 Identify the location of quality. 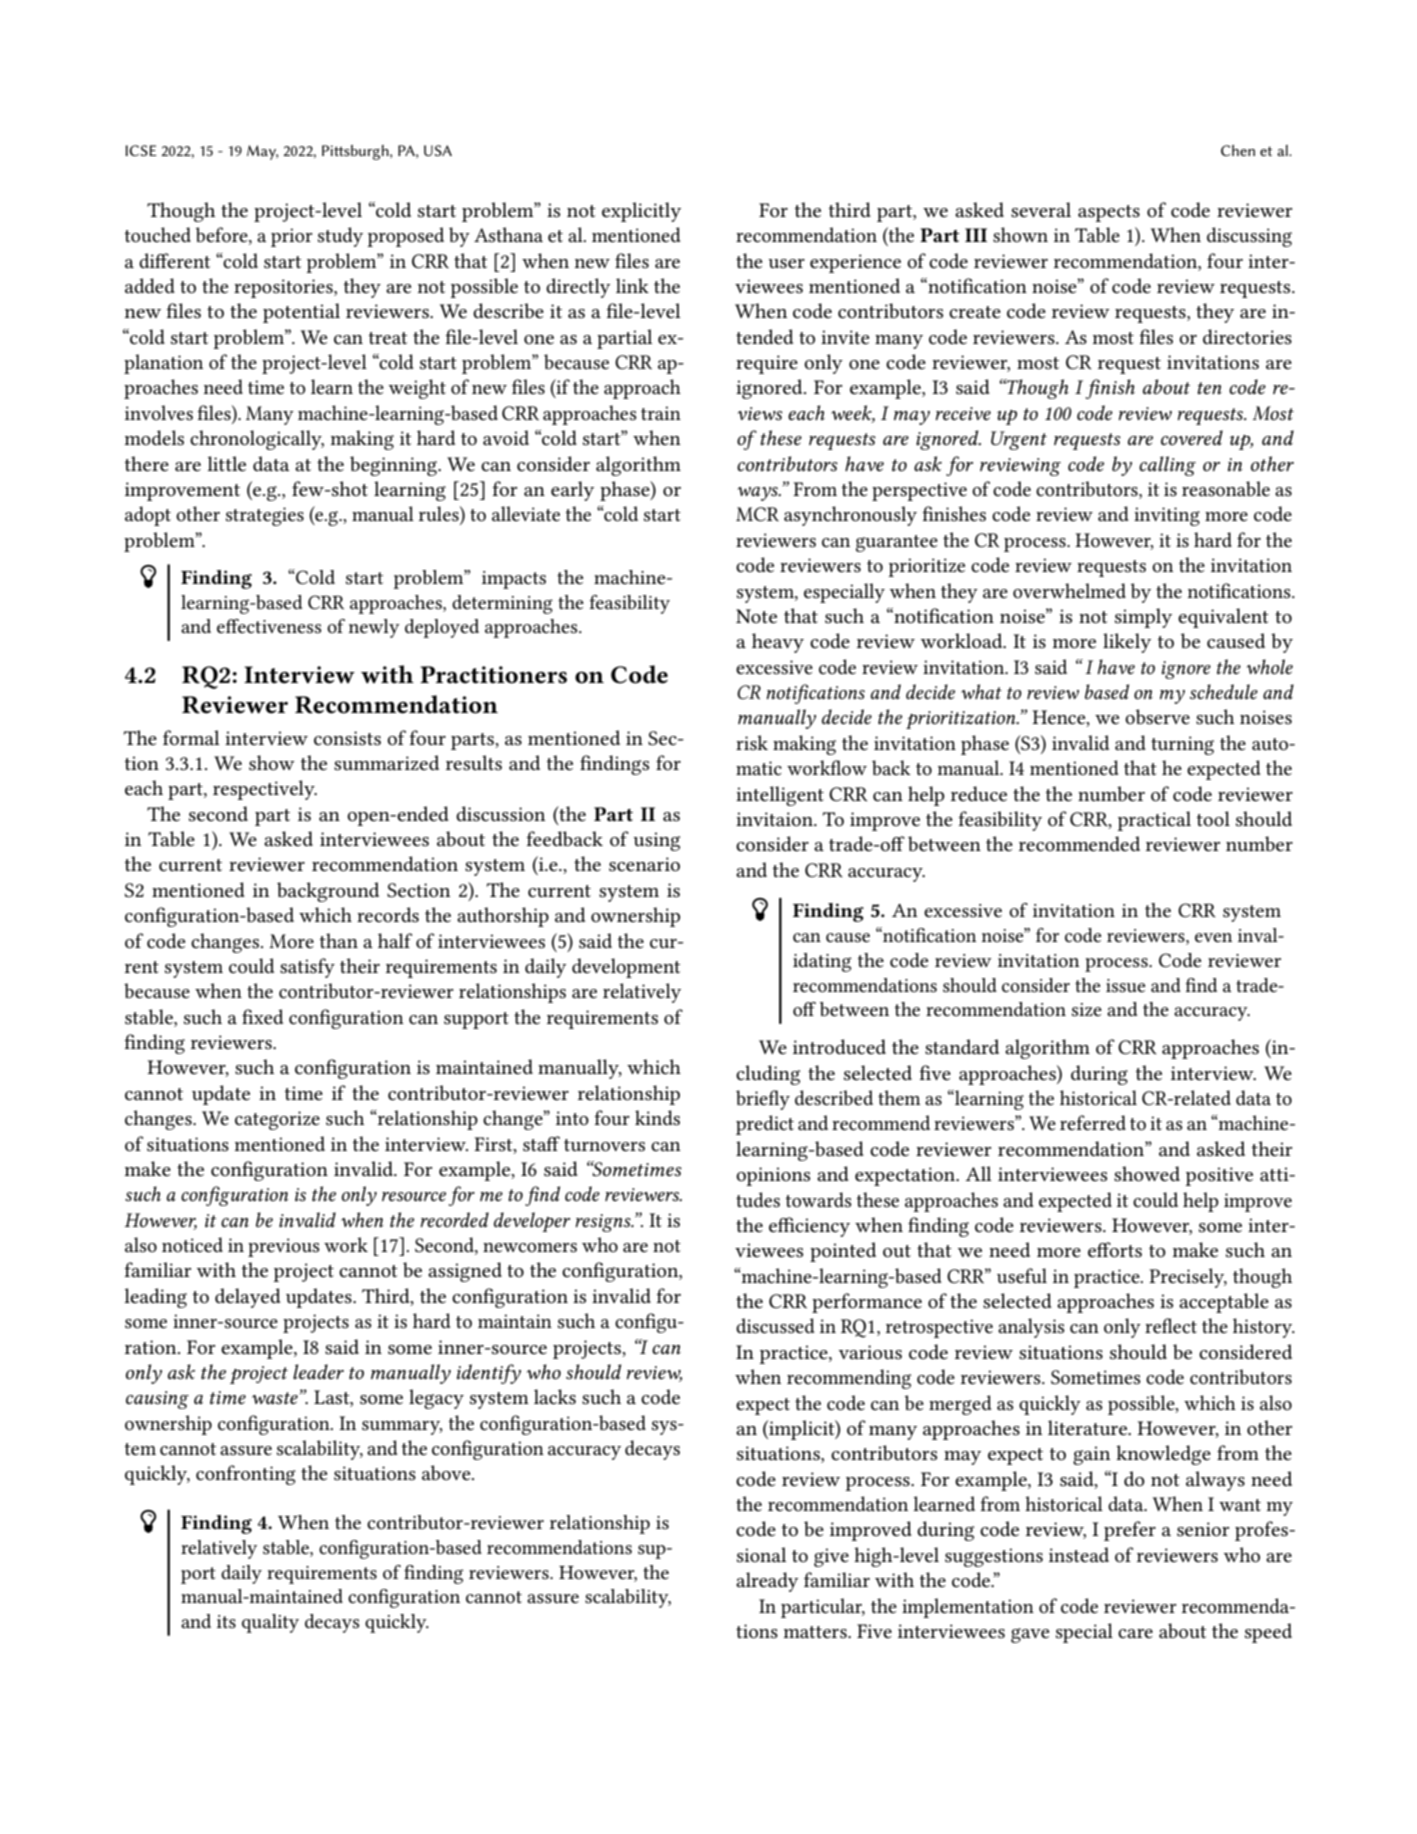
(270, 1623).
